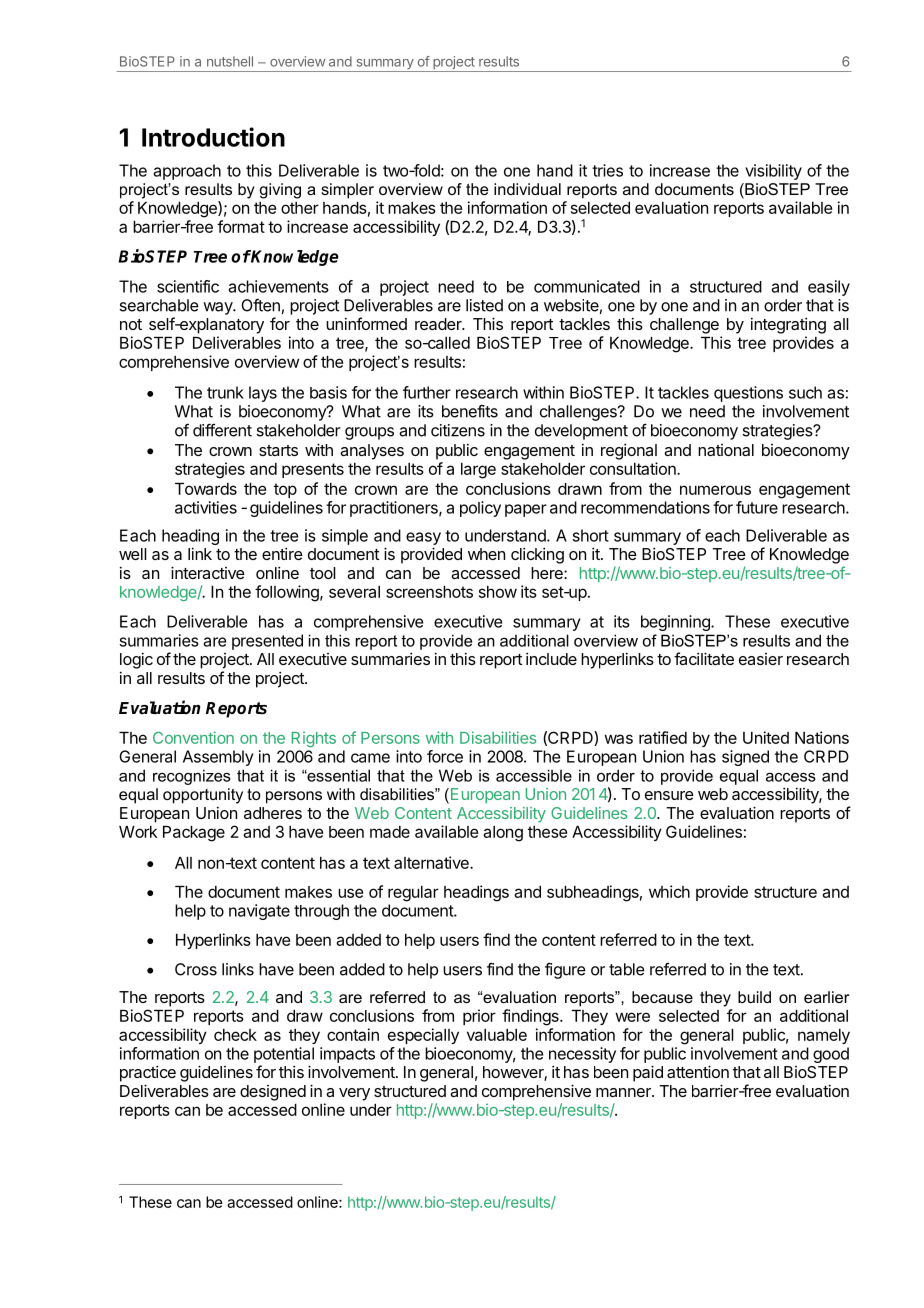  Describe the element at coordinates (527, 189) in the page. I see `individual` at that location.
